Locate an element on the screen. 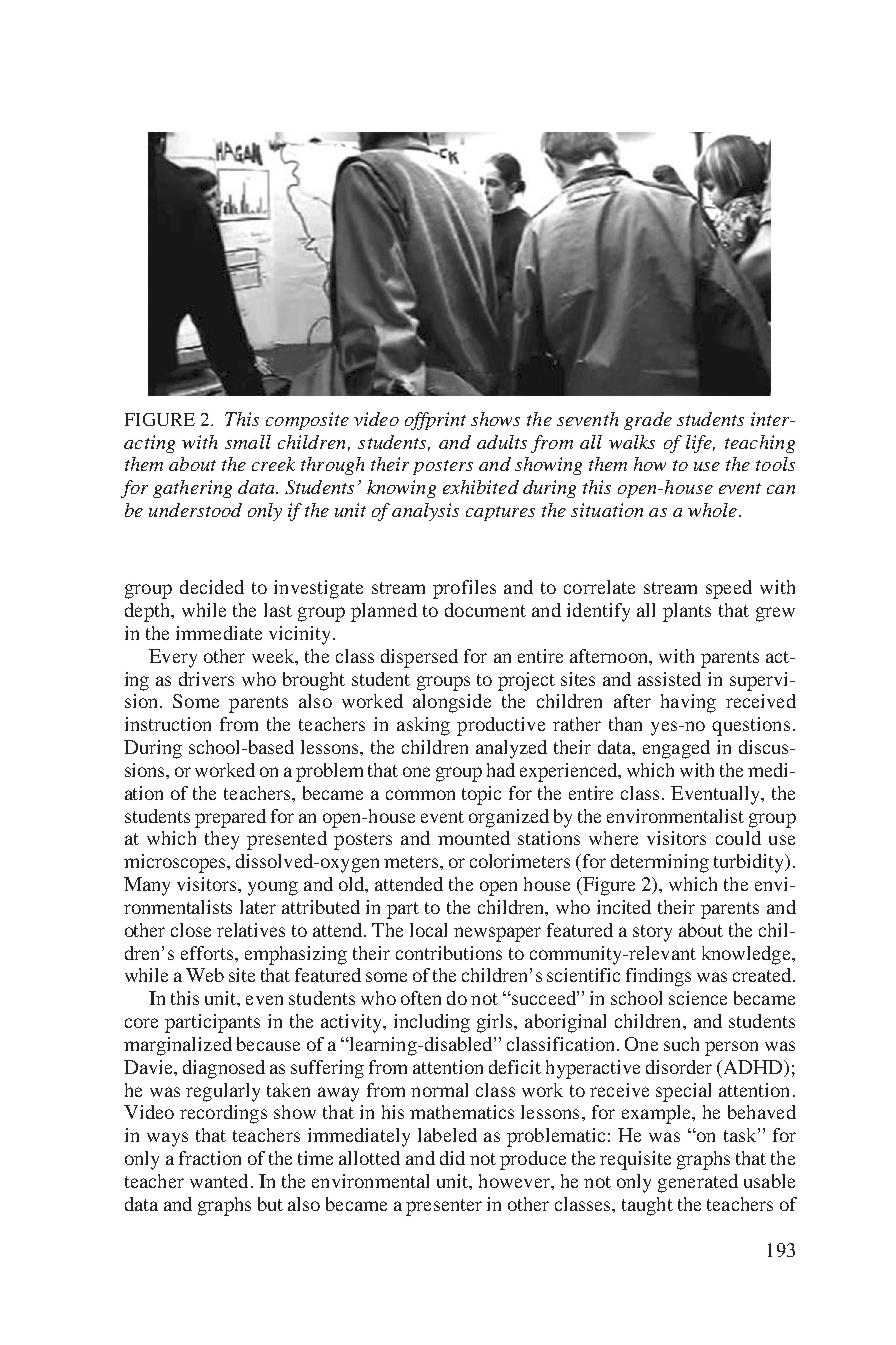 The width and height of the screenshot is (896, 1345). prepared is located at coordinates (230, 818).
